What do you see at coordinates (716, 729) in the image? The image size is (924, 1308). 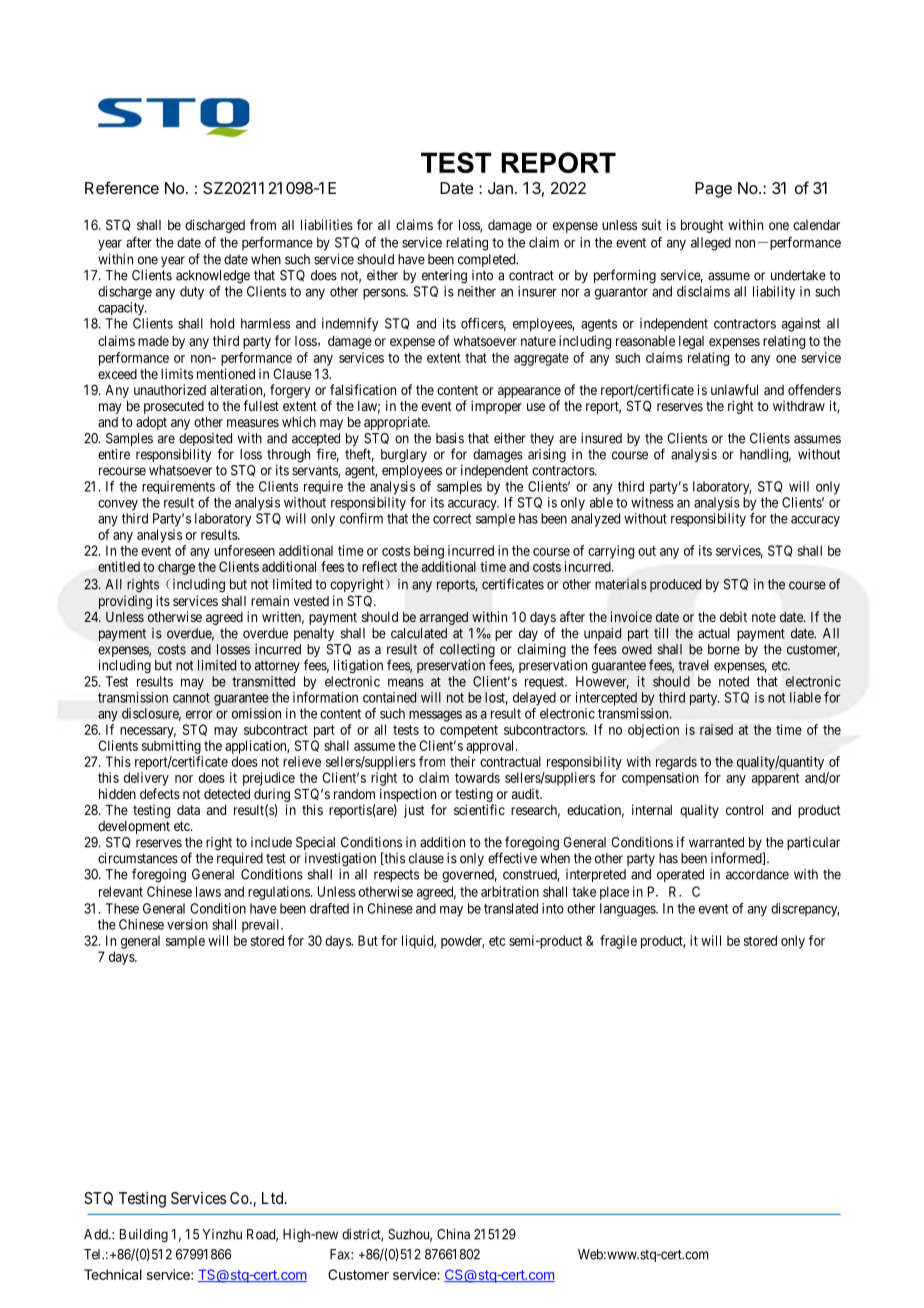 I see `raised` at bounding box center [716, 729].
